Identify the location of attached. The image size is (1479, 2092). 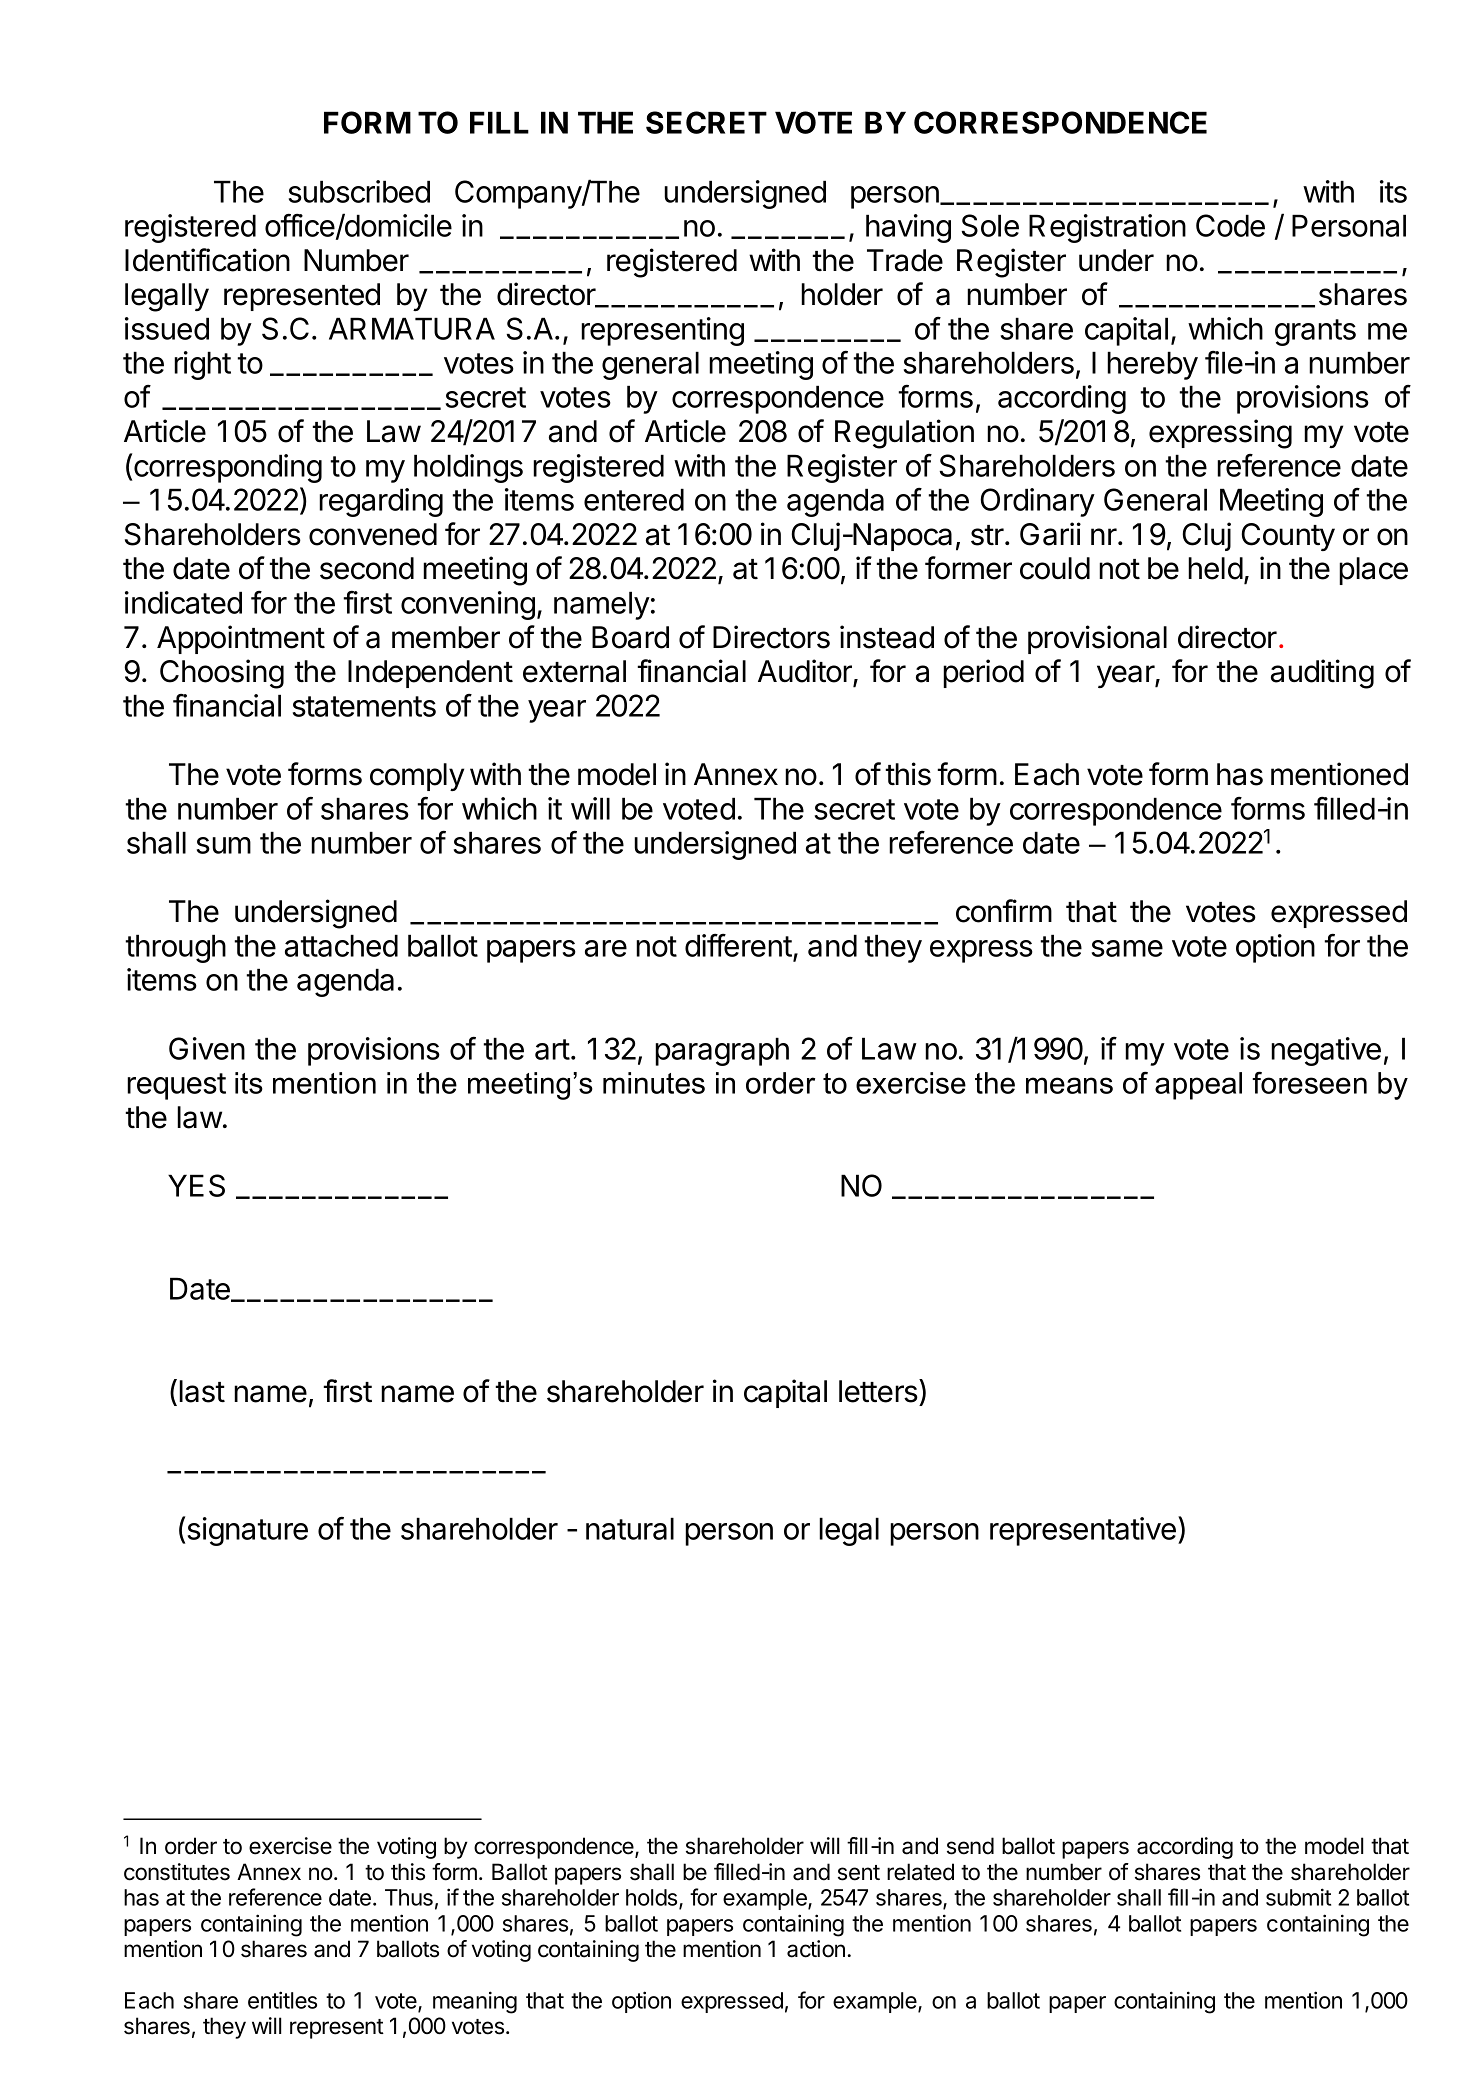
(341, 945).
